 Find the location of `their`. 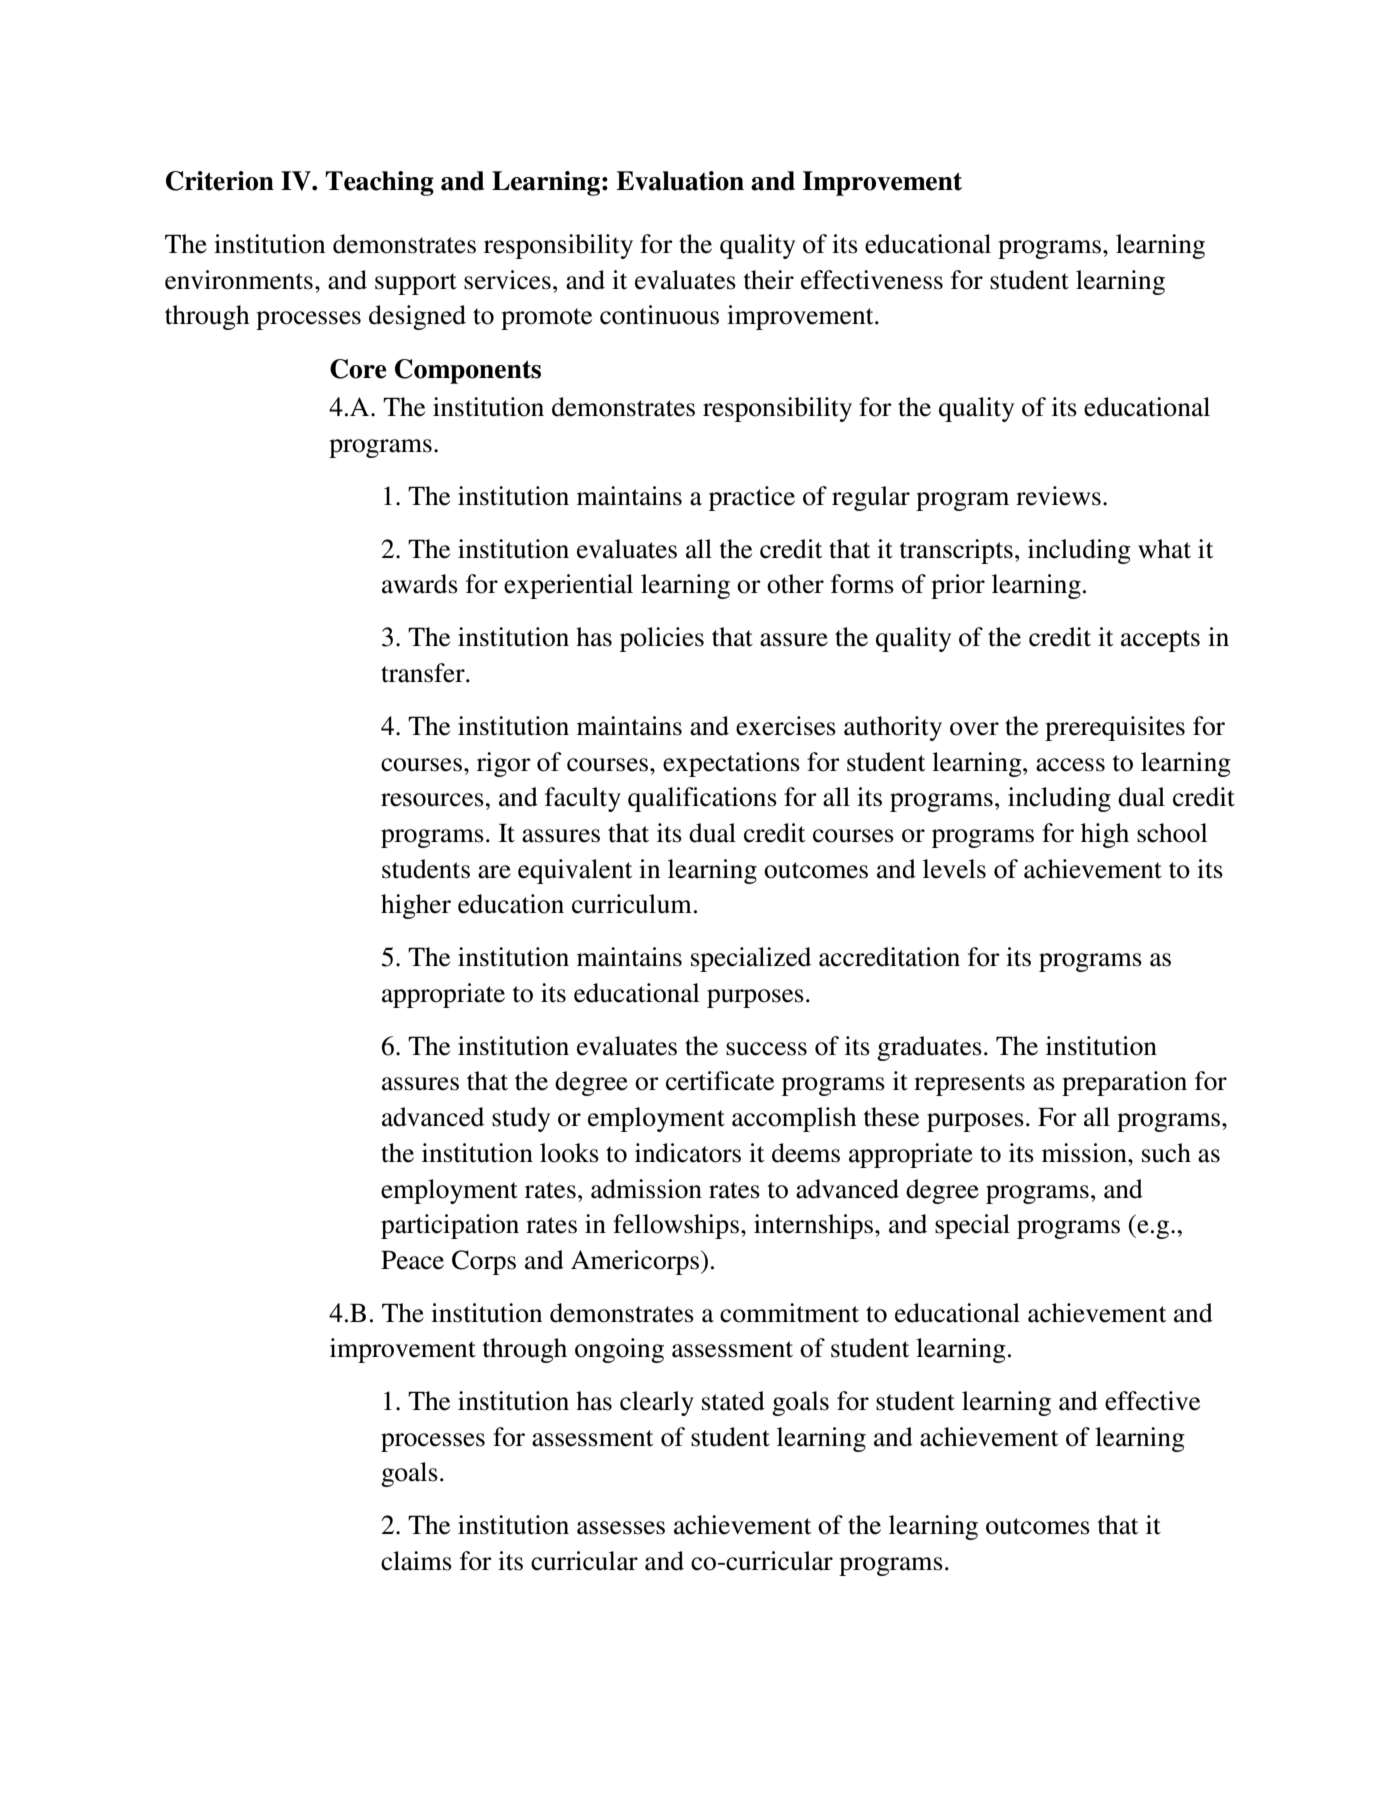

their is located at coordinates (769, 280).
